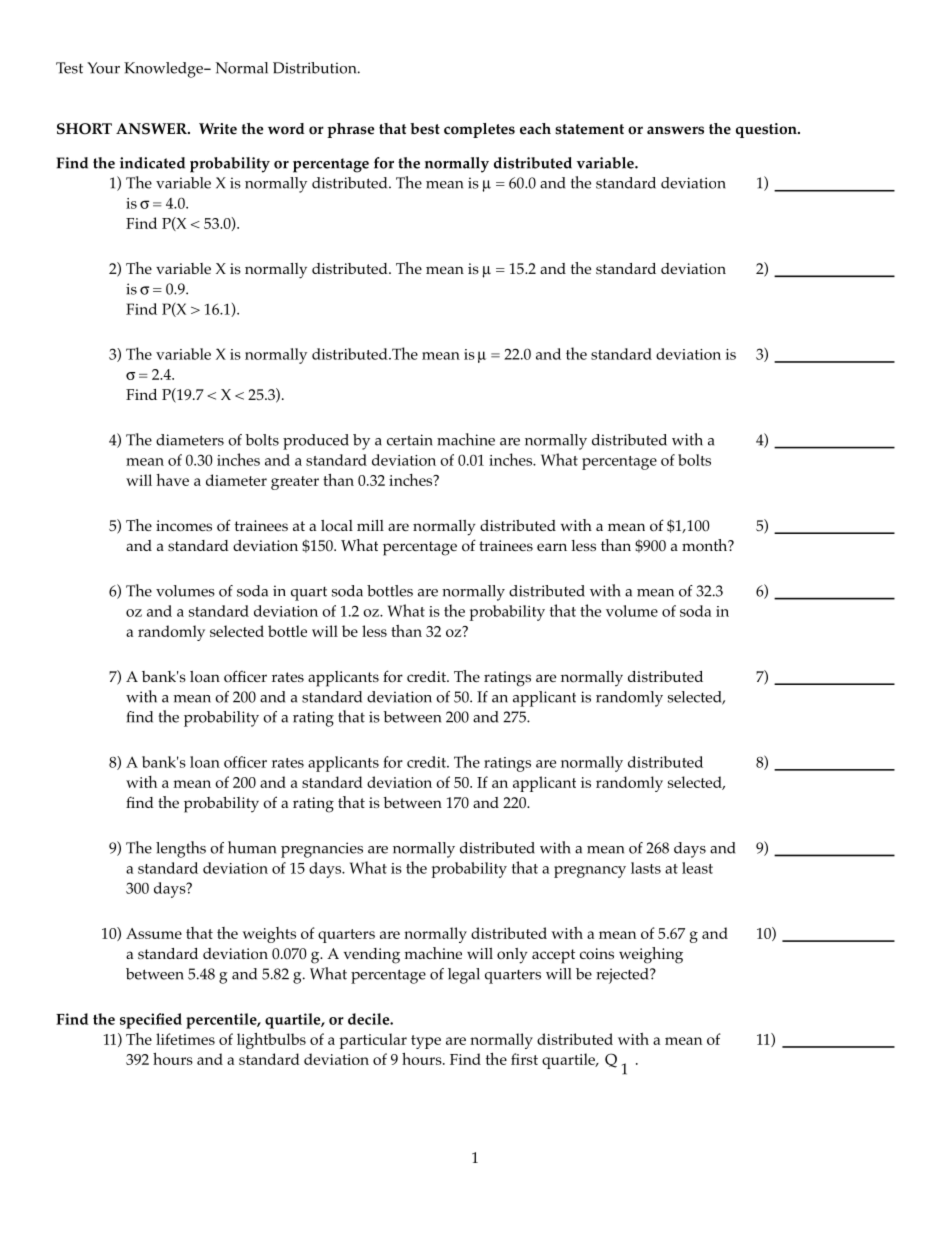  What do you see at coordinates (184, 526) in the page?
I see `incomes` at bounding box center [184, 526].
